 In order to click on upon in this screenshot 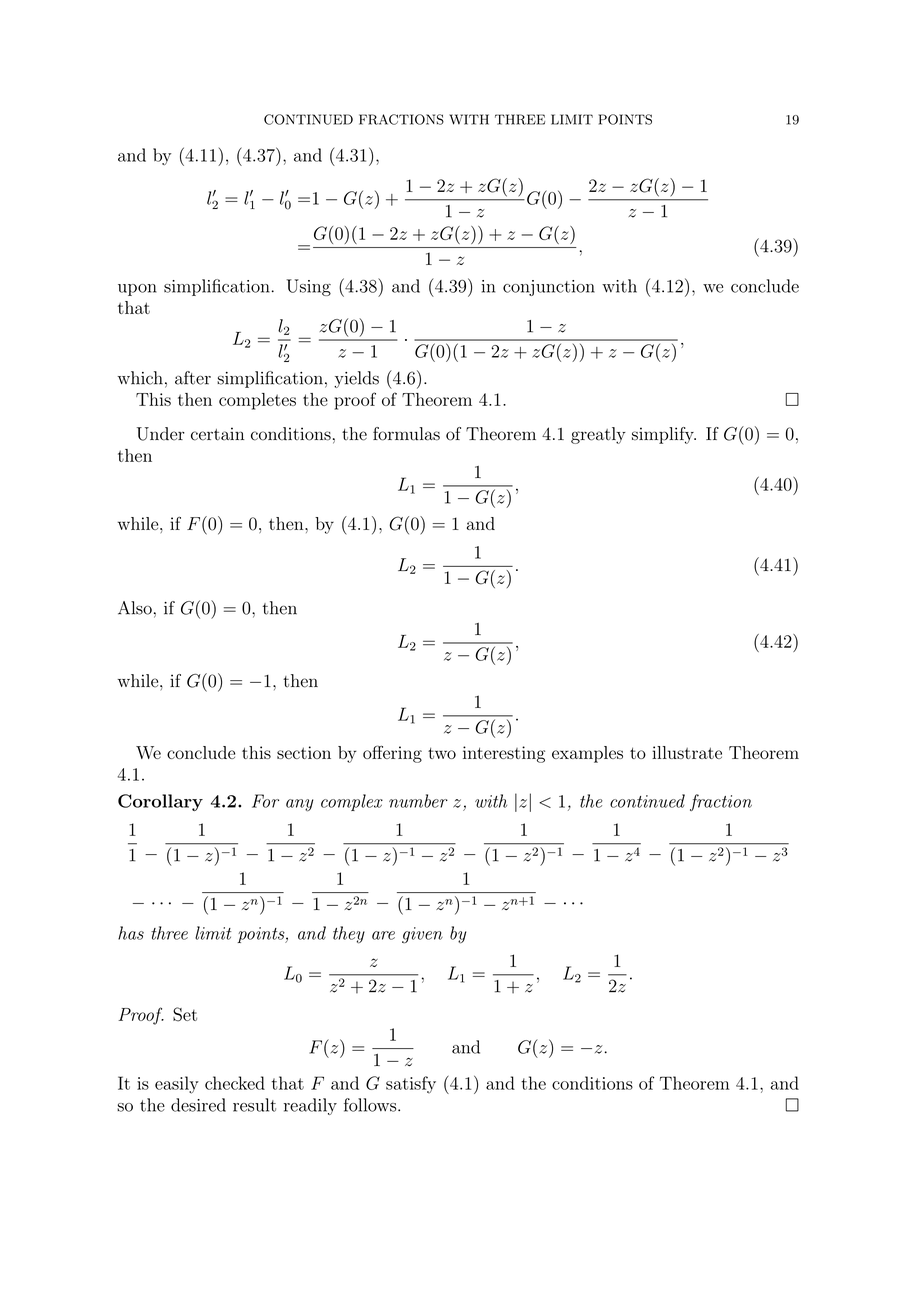, I will do `click(137, 290)`.
